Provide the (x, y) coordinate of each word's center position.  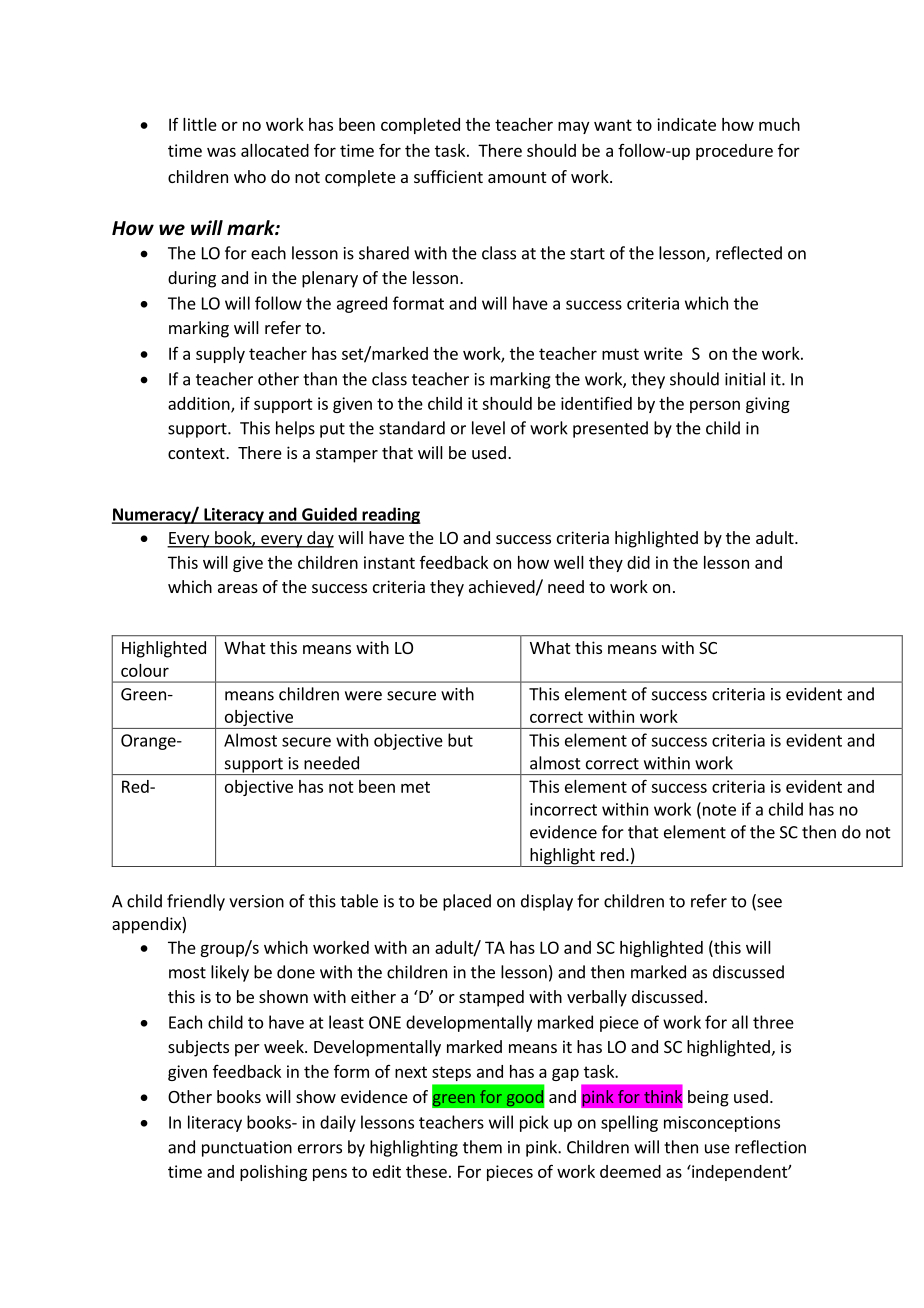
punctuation (247, 1149)
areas (238, 588)
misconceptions (722, 1124)
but (460, 740)
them (482, 1147)
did (638, 562)
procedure (734, 152)
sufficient (448, 176)
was (221, 152)
